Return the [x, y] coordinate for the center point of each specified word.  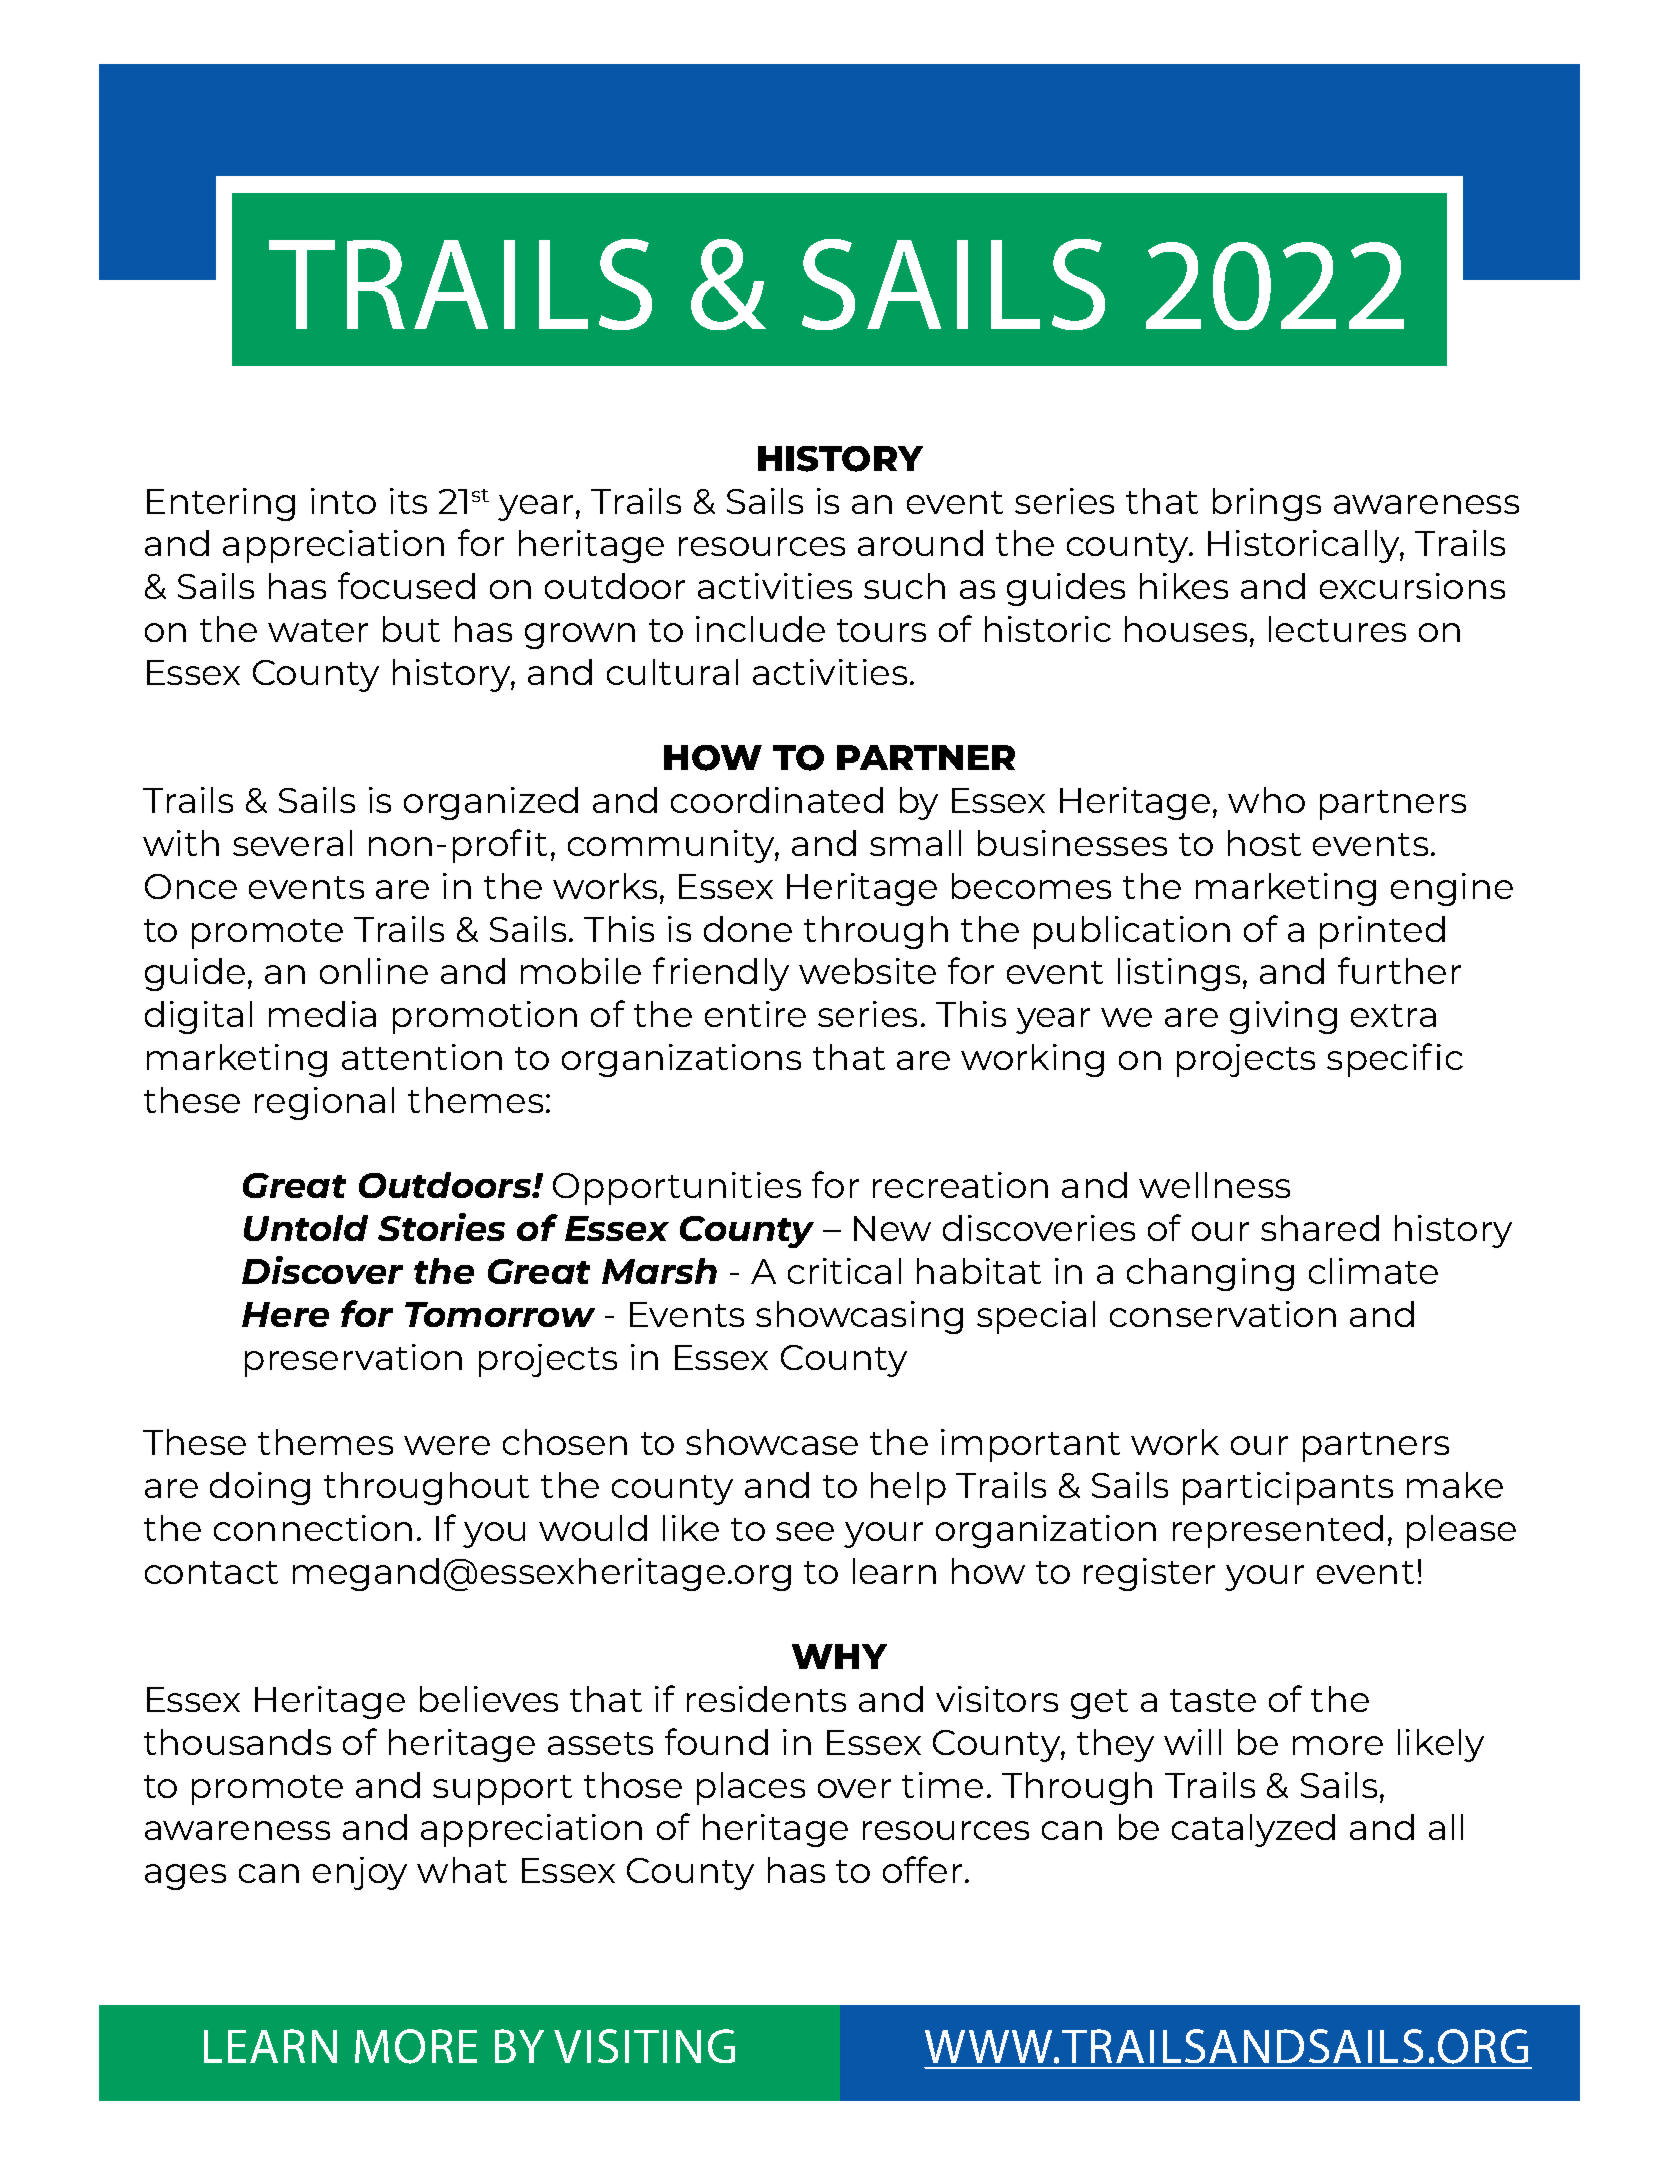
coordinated [777, 800]
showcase [772, 1442]
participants [1288, 1488]
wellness [1214, 1185]
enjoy [360, 1873]
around [920, 543]
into [343, 501]
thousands [237, 1742]
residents [766, 1699]
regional [324, 1103]
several [292, 843]
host [1264, 843]
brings [1267, 504]
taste [1213, 1700]
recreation [960, 1185]
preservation [353, 1360]
